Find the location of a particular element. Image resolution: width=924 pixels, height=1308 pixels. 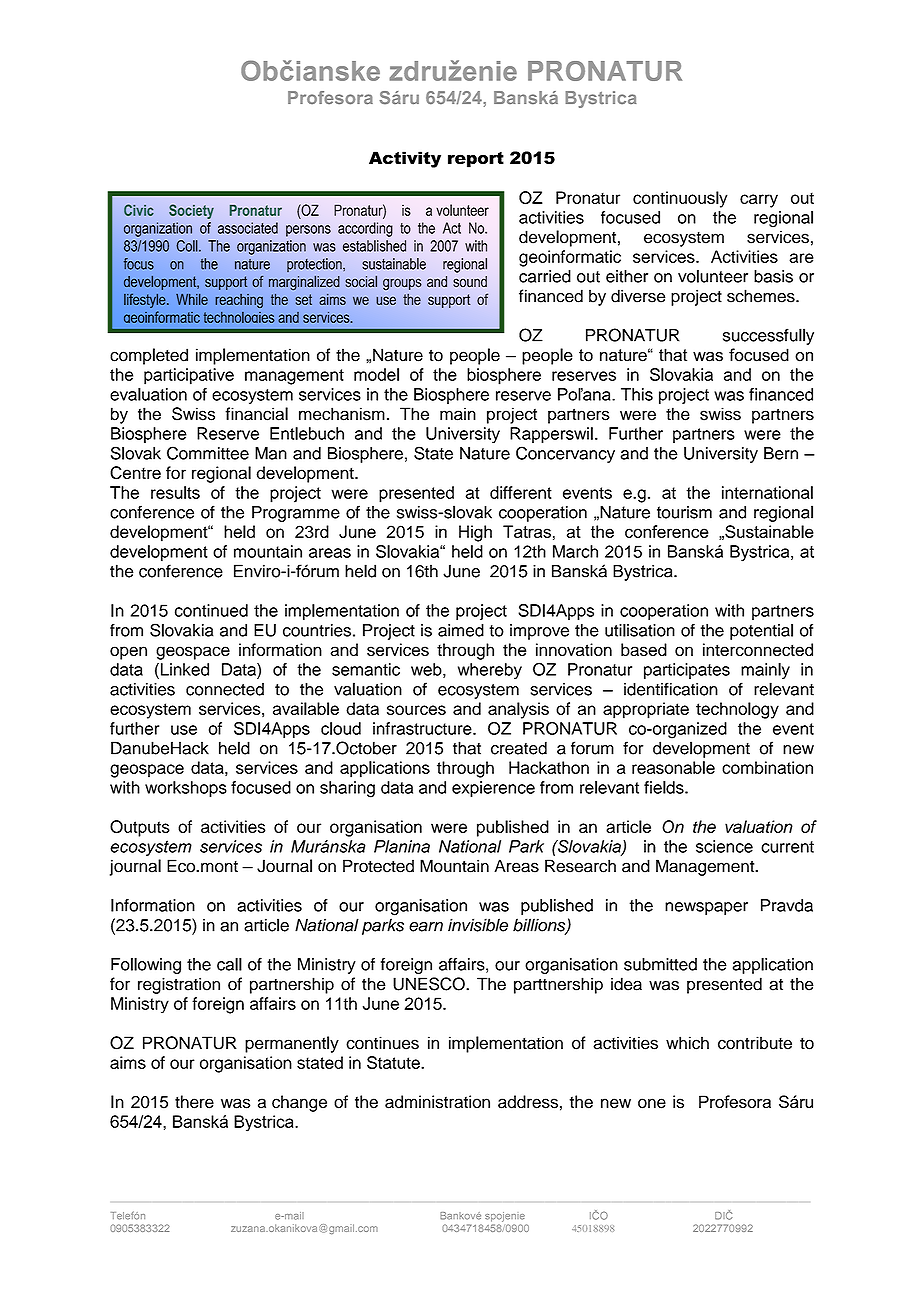

created is located at coordinates (519, 748).
